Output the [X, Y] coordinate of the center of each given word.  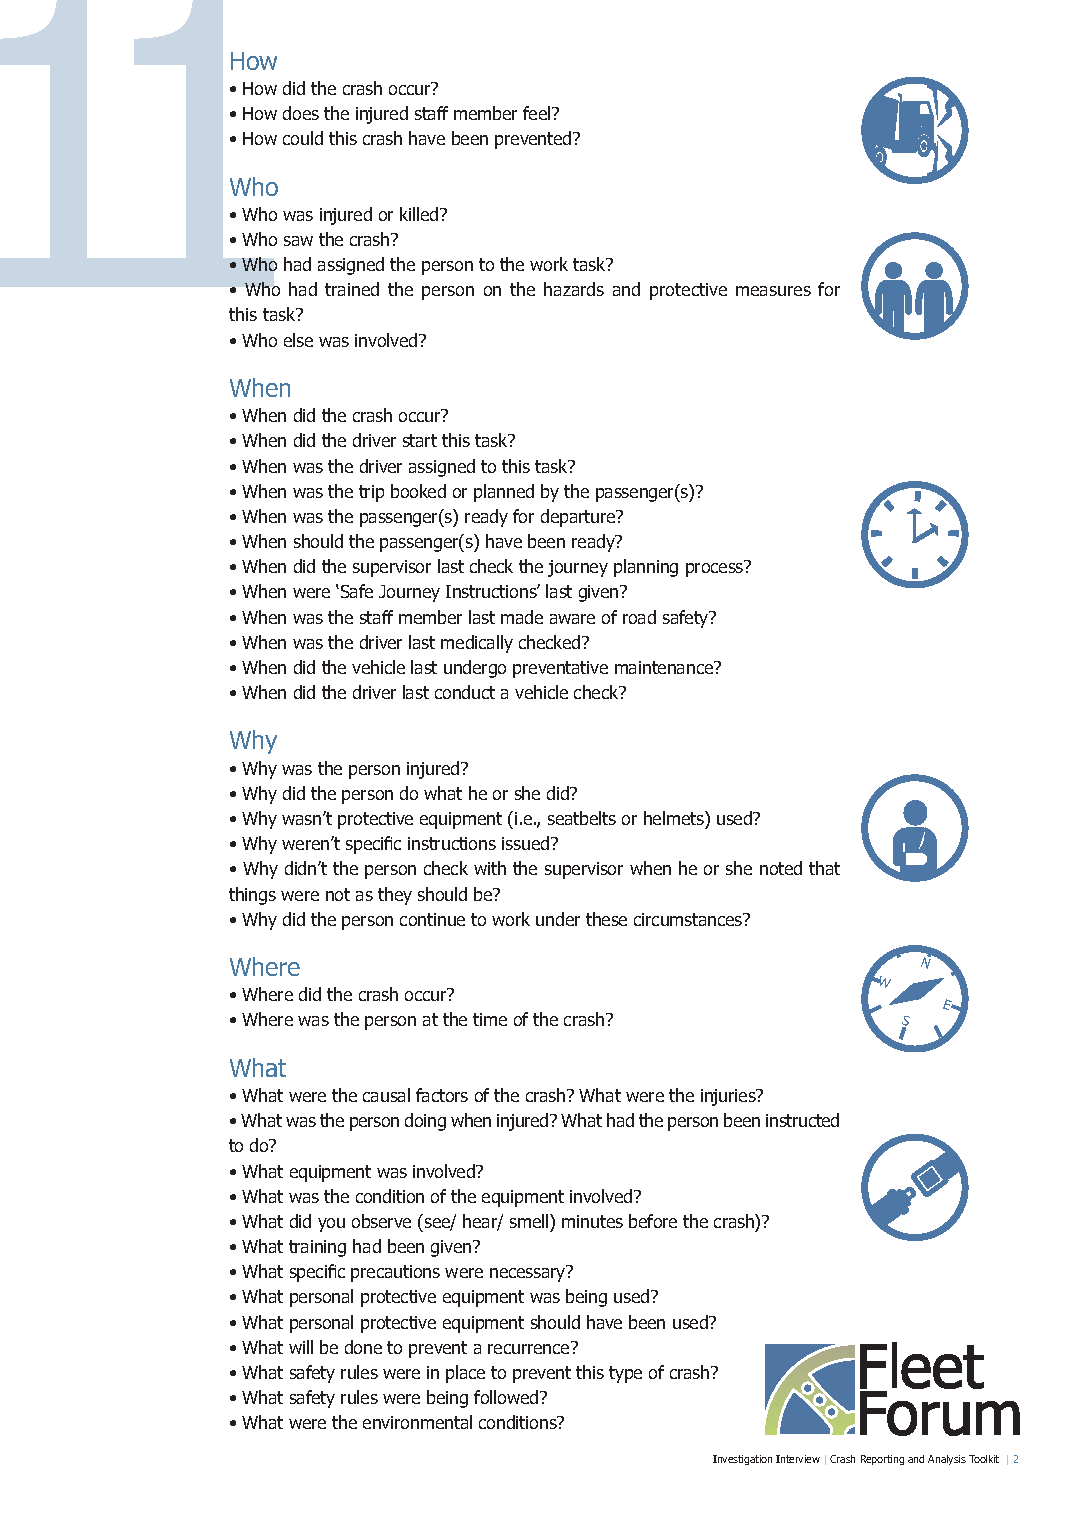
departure [579, 518]
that [824, 868]
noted [781, 868]
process [715, 569]
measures [773, 291]
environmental [417, 1422]
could [303, 138]
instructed [802, 1120]
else [298, 340]
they [395, 896]
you [331, 1225]
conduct [465, 692]
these [606, 919]
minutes [592, 1221]
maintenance [665, 667]
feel [538, 113]
